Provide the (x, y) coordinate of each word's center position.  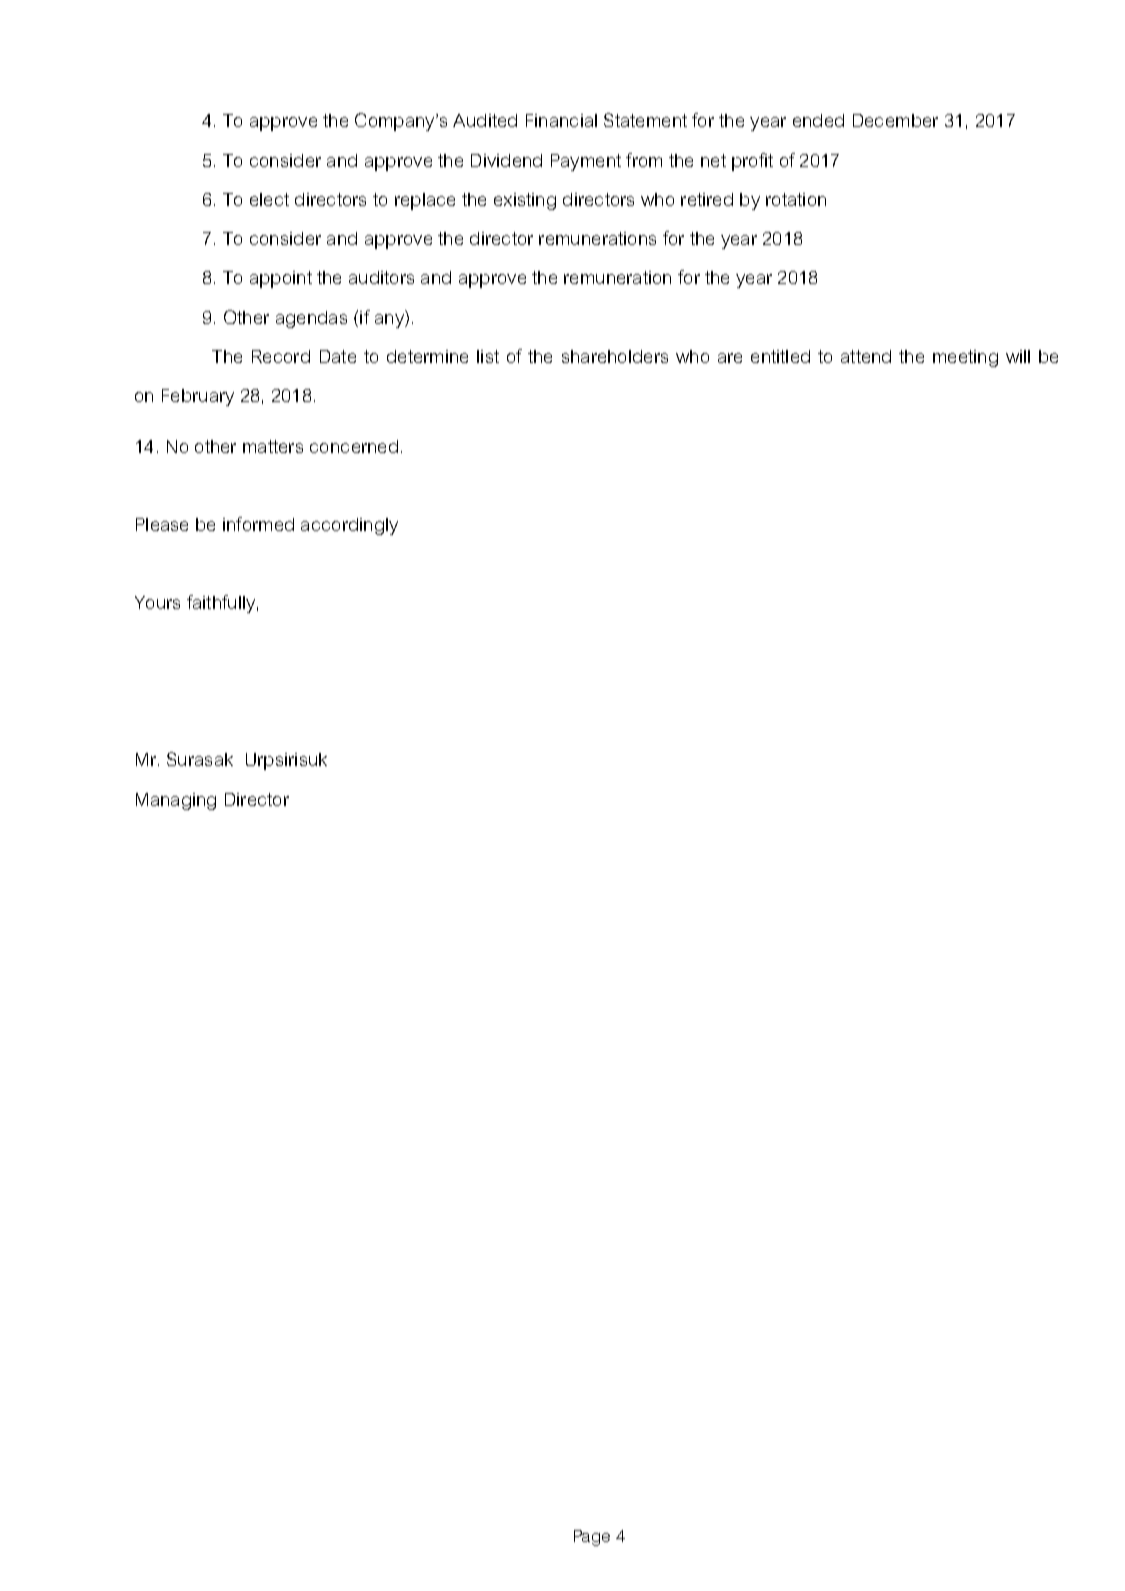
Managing (176, 801)
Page (592, 1538)
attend (866, 356)
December (895, 120)
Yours (157, 602)
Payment (586, 162)
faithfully (221, 604)
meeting (965, 358)
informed (258, 524)
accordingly (349, 526)
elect (269, 199)
